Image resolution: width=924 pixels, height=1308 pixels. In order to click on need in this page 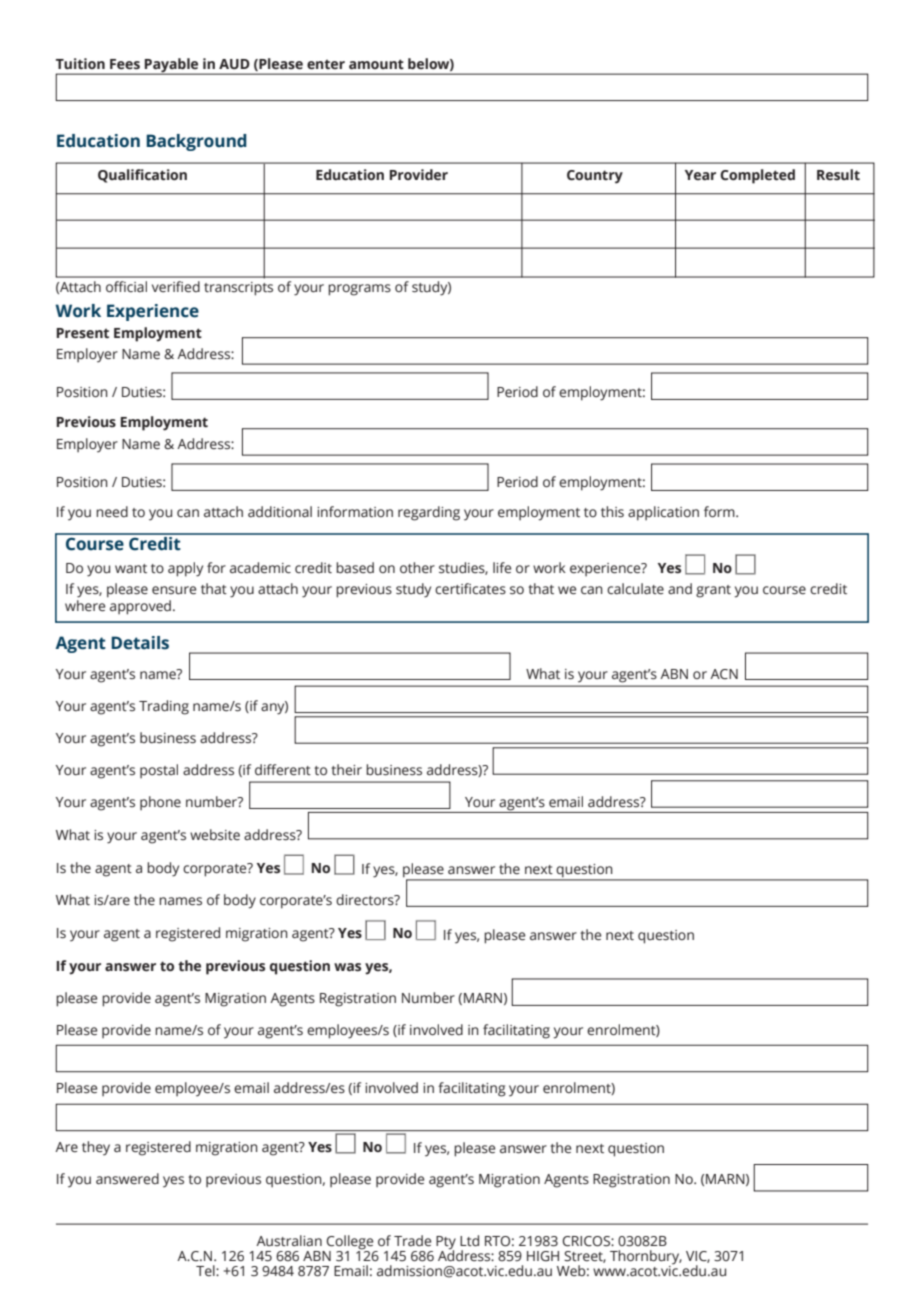, I will do `click(112, 512)`.
